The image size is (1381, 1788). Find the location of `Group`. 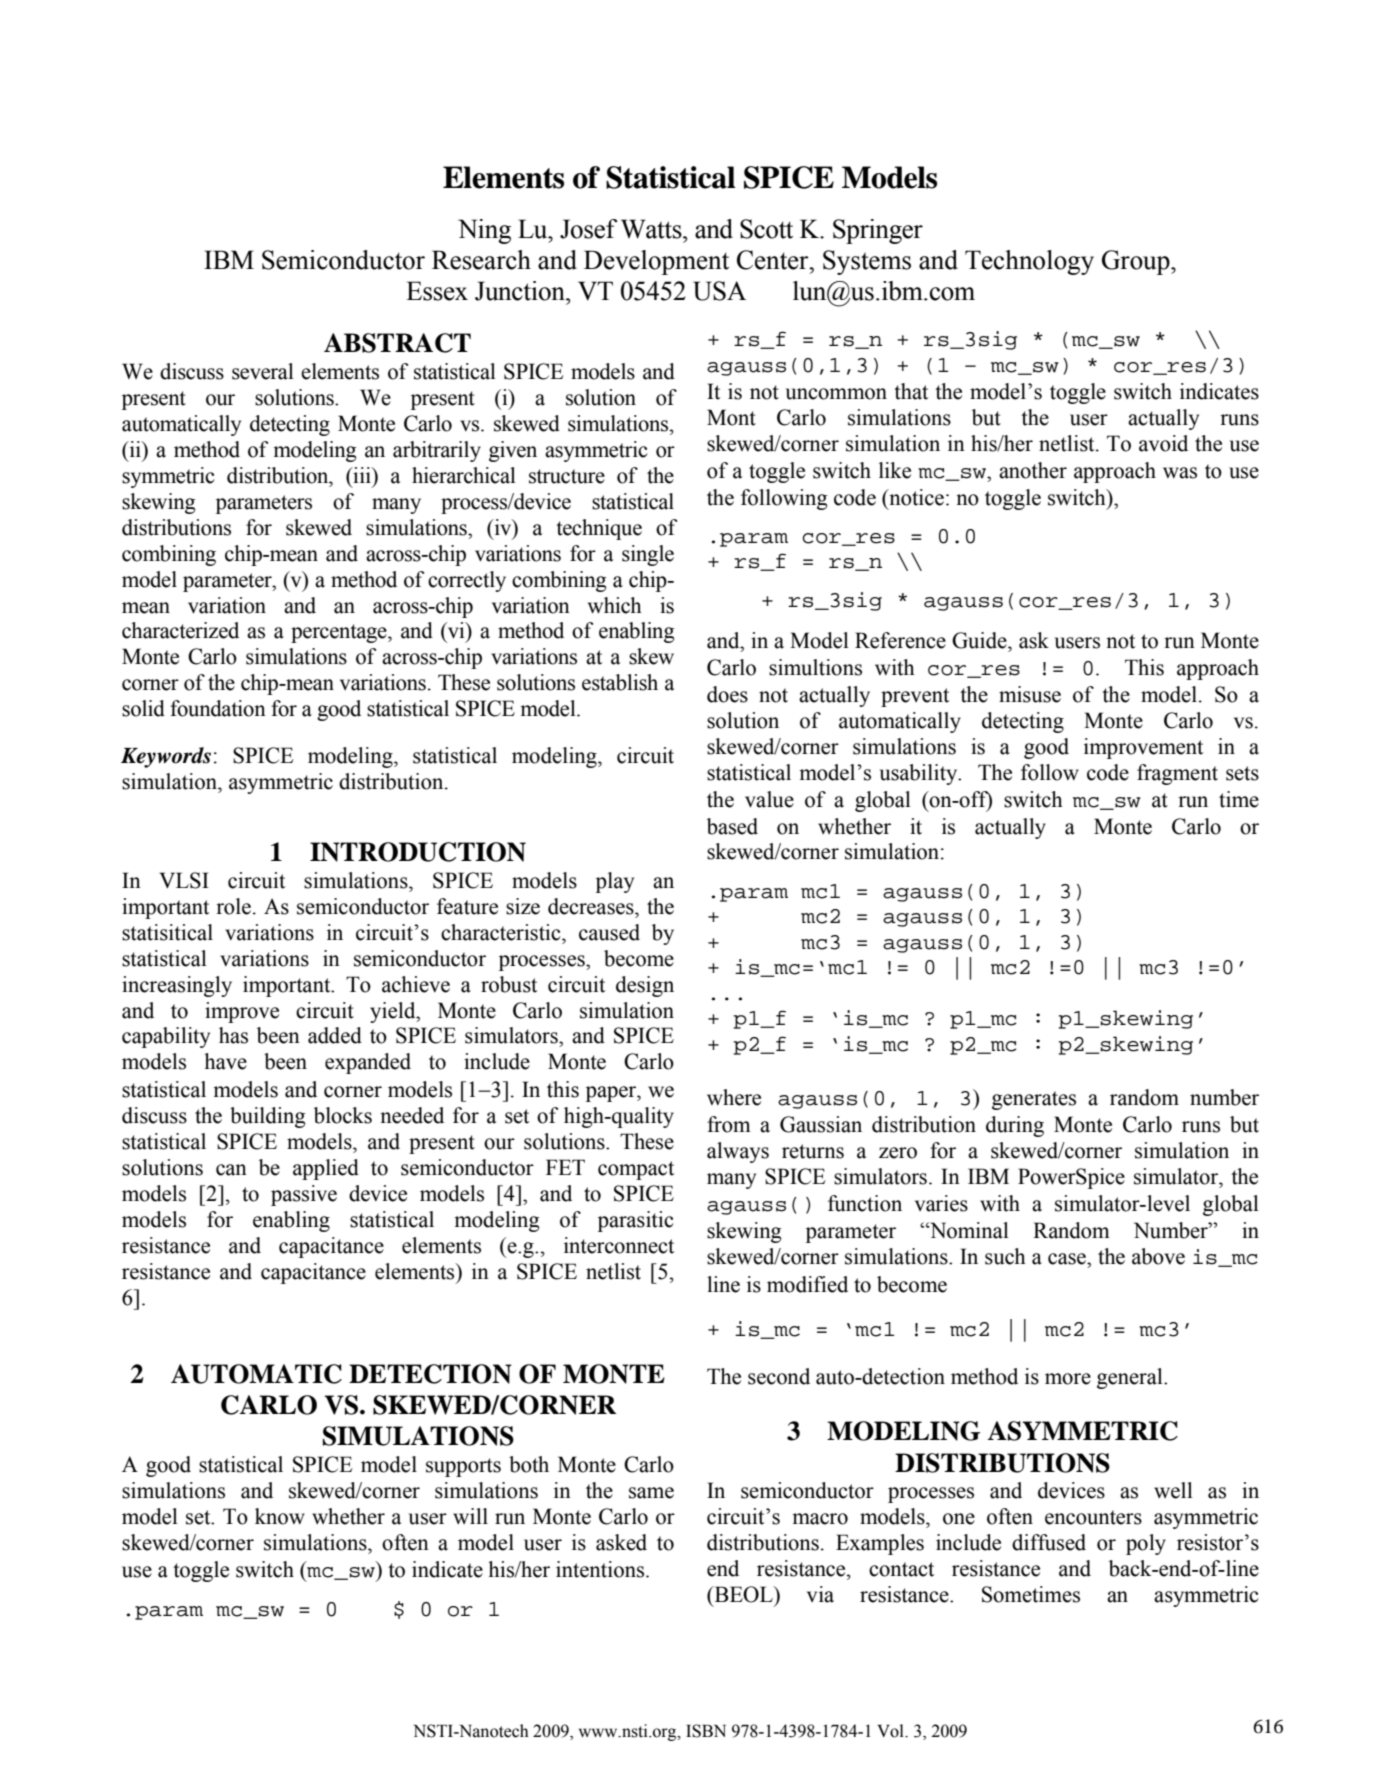

Group is located at coordinates (1137, 262).
